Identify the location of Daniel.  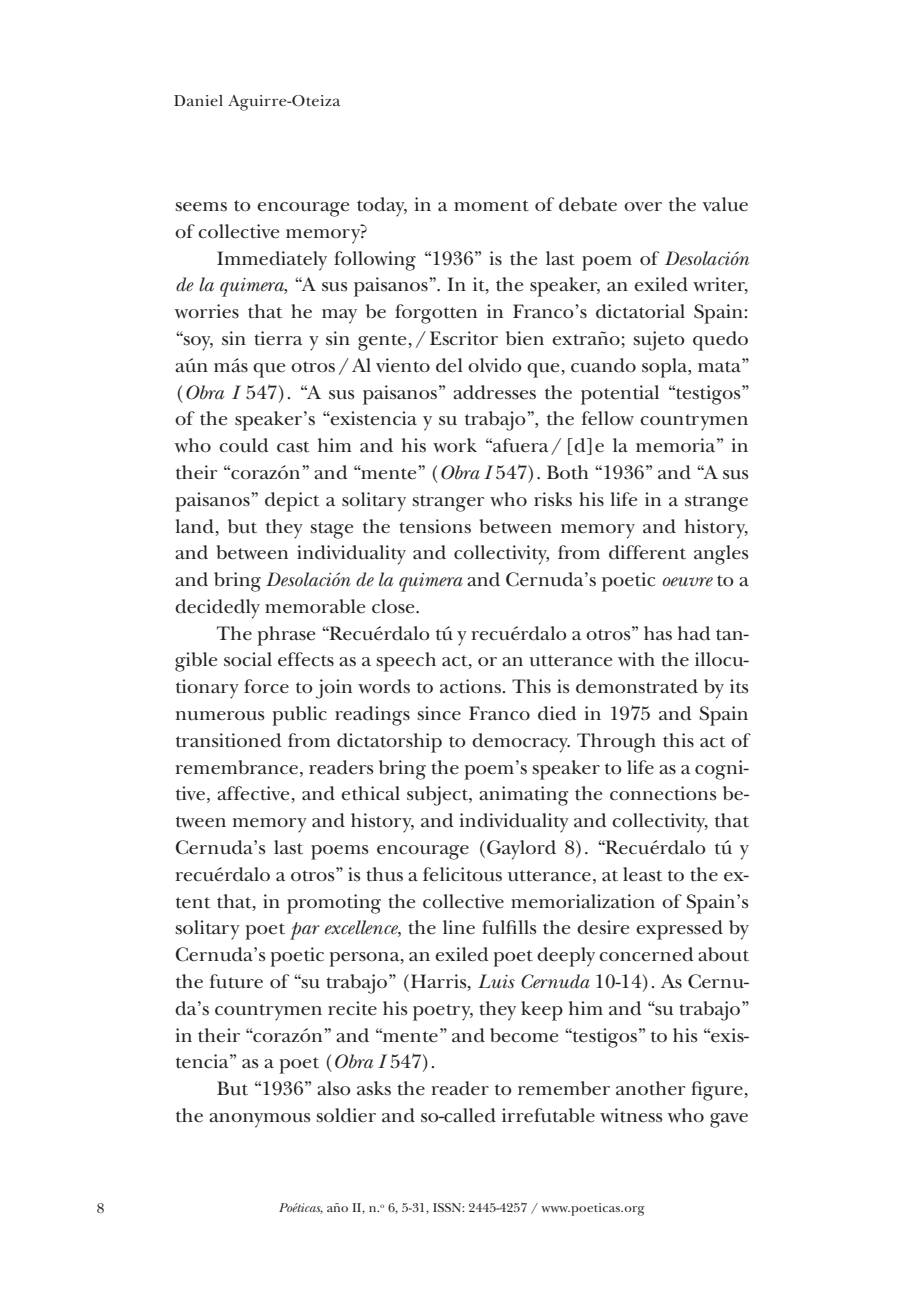
(198, 100).
